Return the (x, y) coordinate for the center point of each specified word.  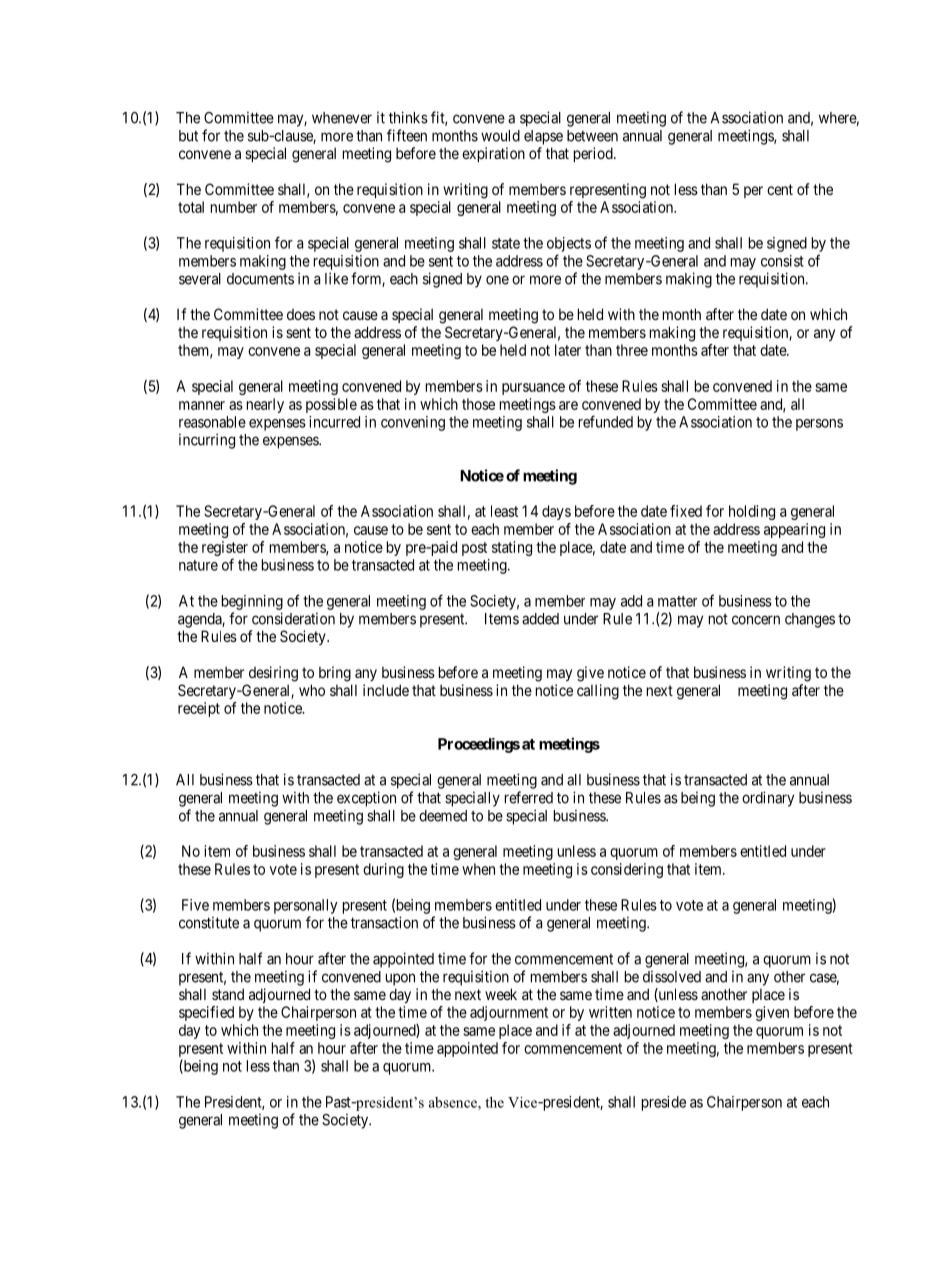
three (632, 350)
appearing (794, 530)
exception (366, 799)
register (225, 550)
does (301, 314)
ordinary (768, 799)
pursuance (533, 389)
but (188, 136)
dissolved (672, 977)
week (501, 994)
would (500, 136)
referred (529, 797)
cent (780, 189)
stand (228, 994)
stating (512, 548)
